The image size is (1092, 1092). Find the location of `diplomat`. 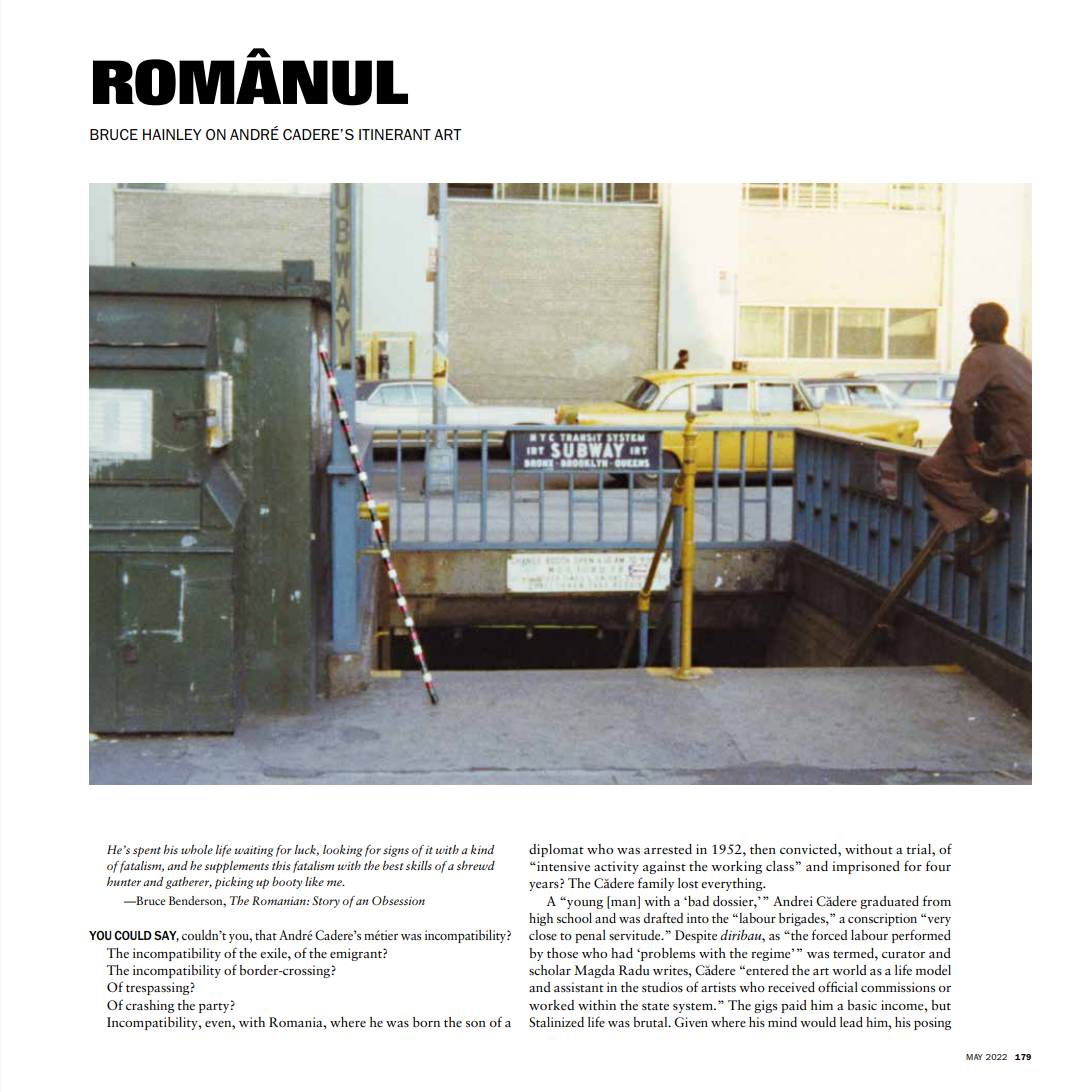

diplomat is located at coordinates (556, 850).
